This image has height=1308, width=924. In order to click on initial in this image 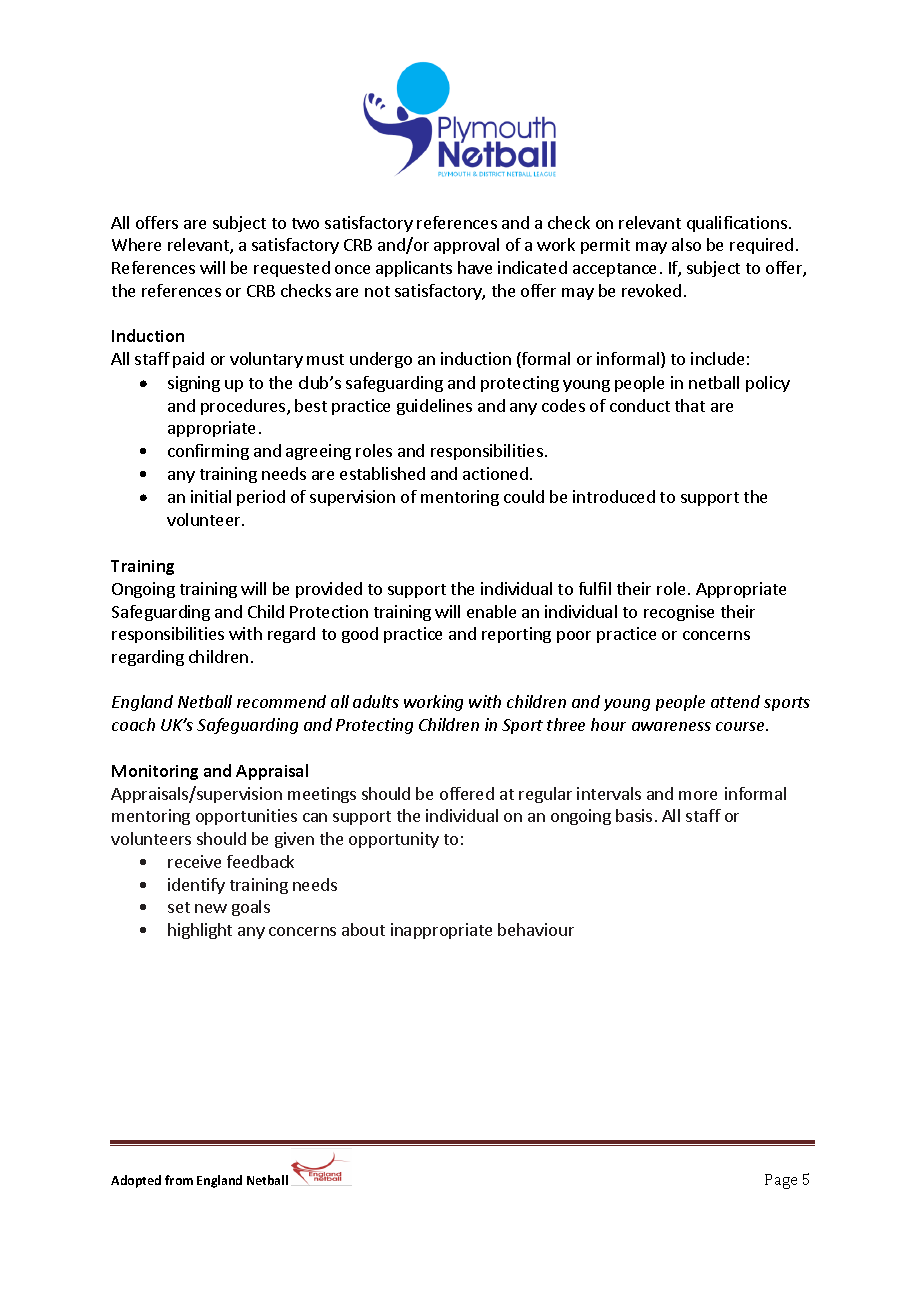, I will do `click(211, 496)`.
